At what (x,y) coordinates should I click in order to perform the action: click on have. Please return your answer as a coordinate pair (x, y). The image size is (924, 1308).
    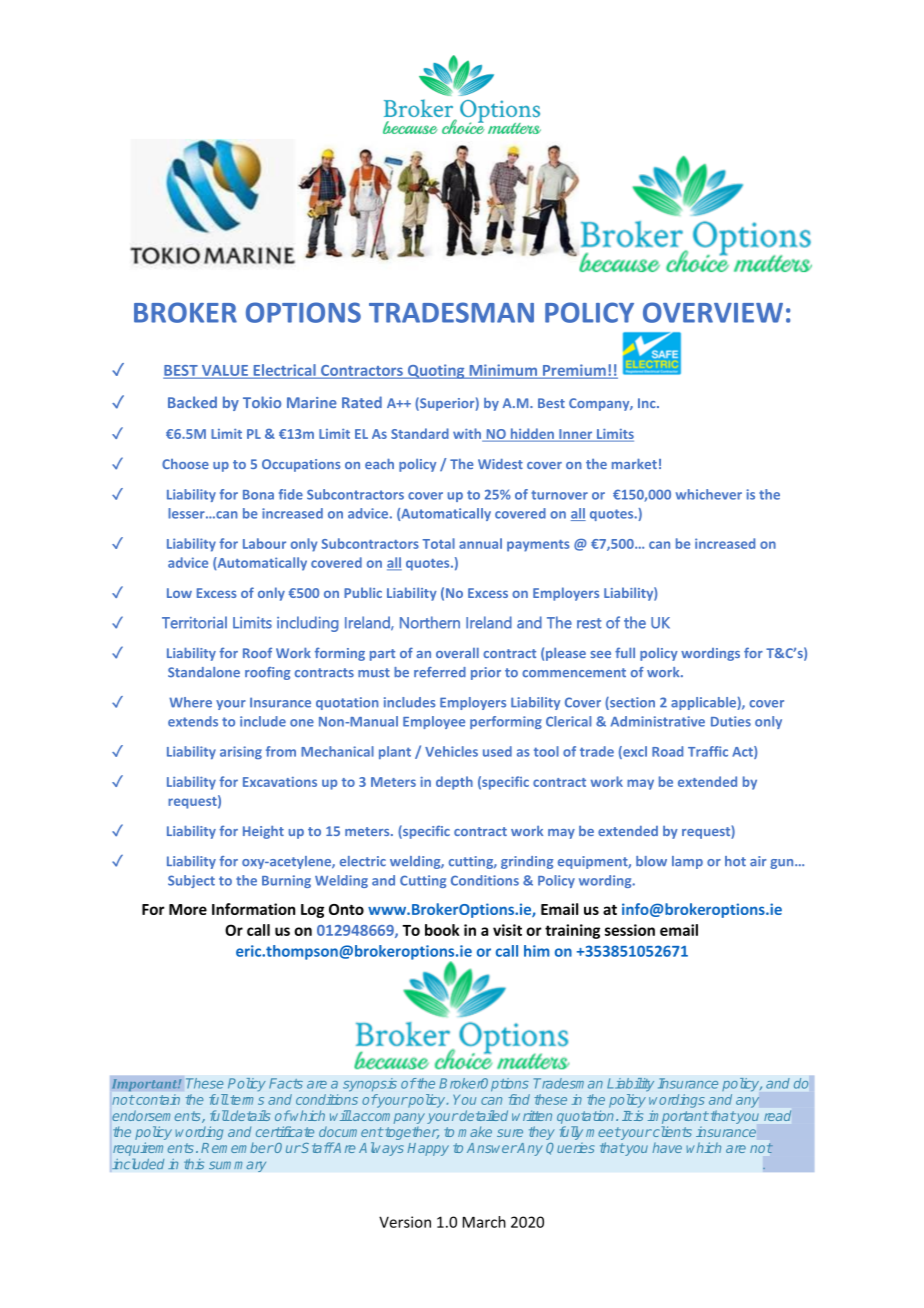
    Looking at the image, I should click on (667, 1147).
